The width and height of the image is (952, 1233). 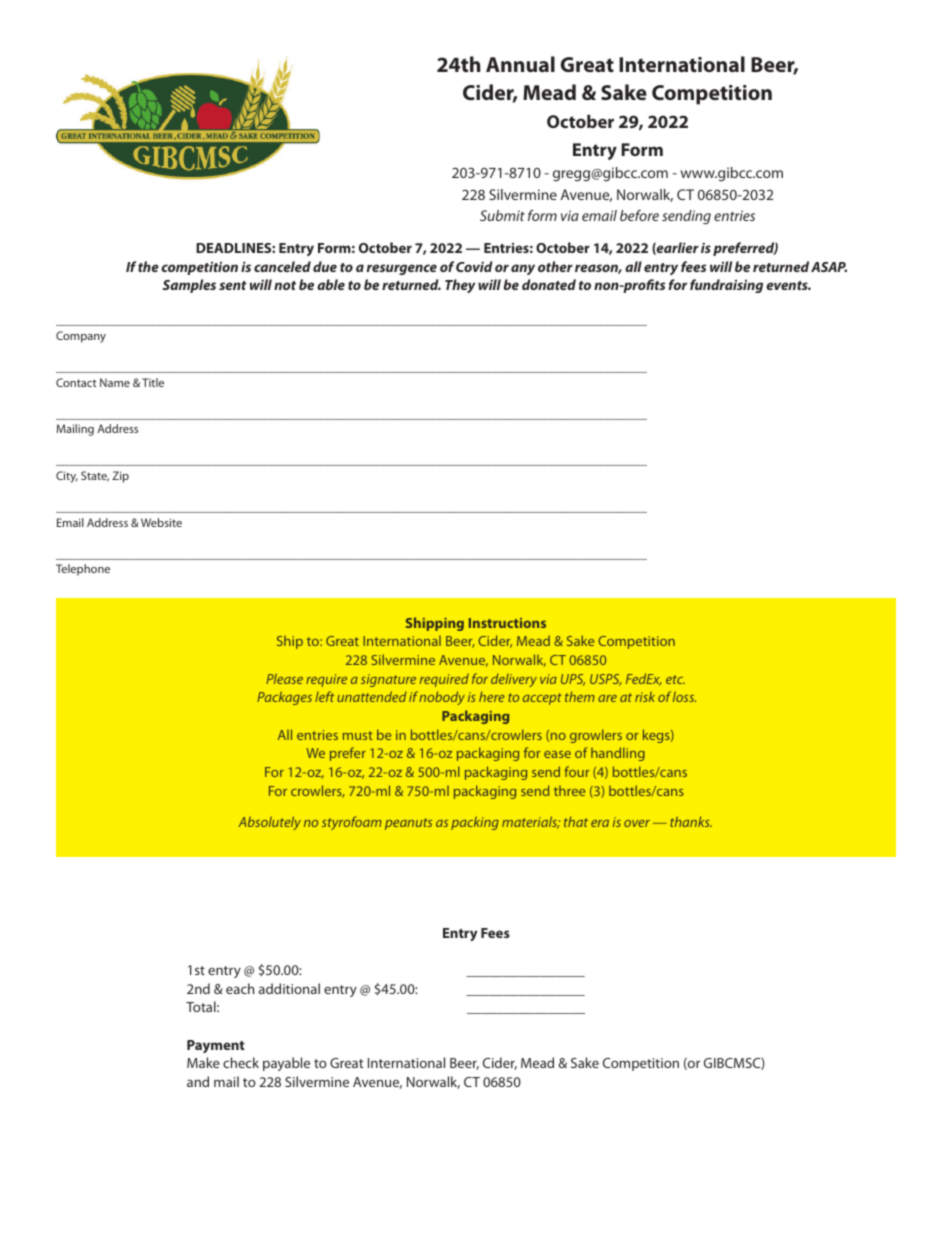 What do you see at coordinates (691, 821) in the image?
I see `thanks` at bounding box center [691, 821].
